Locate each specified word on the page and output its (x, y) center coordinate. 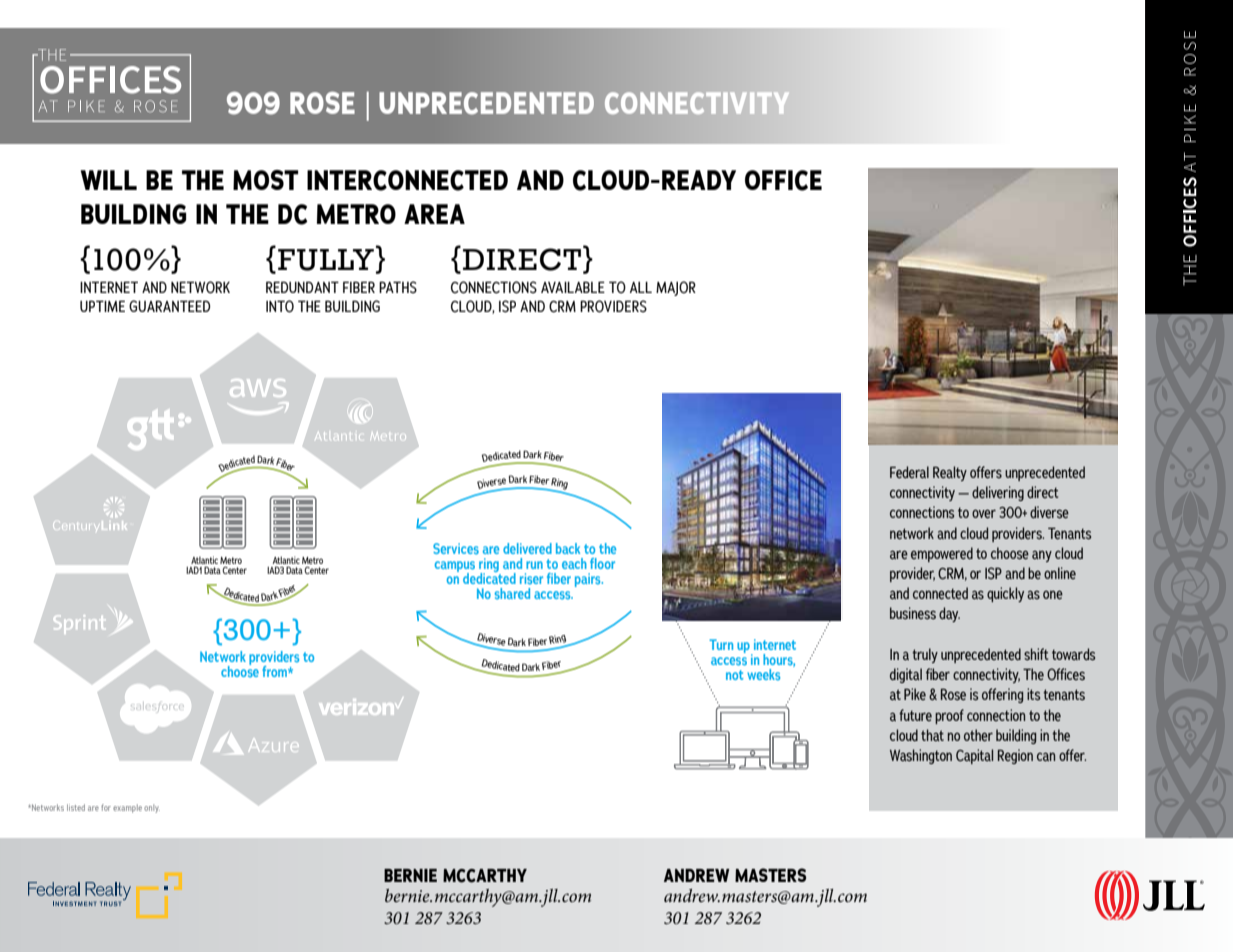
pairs (589, 580)
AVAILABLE (573, 287)
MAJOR (676, 288)
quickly (1005, 594)
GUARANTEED (169, 306)
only (152, 808)
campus (455, 568)
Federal (909, 472)
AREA (434, 214)
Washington (921, 756)
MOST (266, 180)
